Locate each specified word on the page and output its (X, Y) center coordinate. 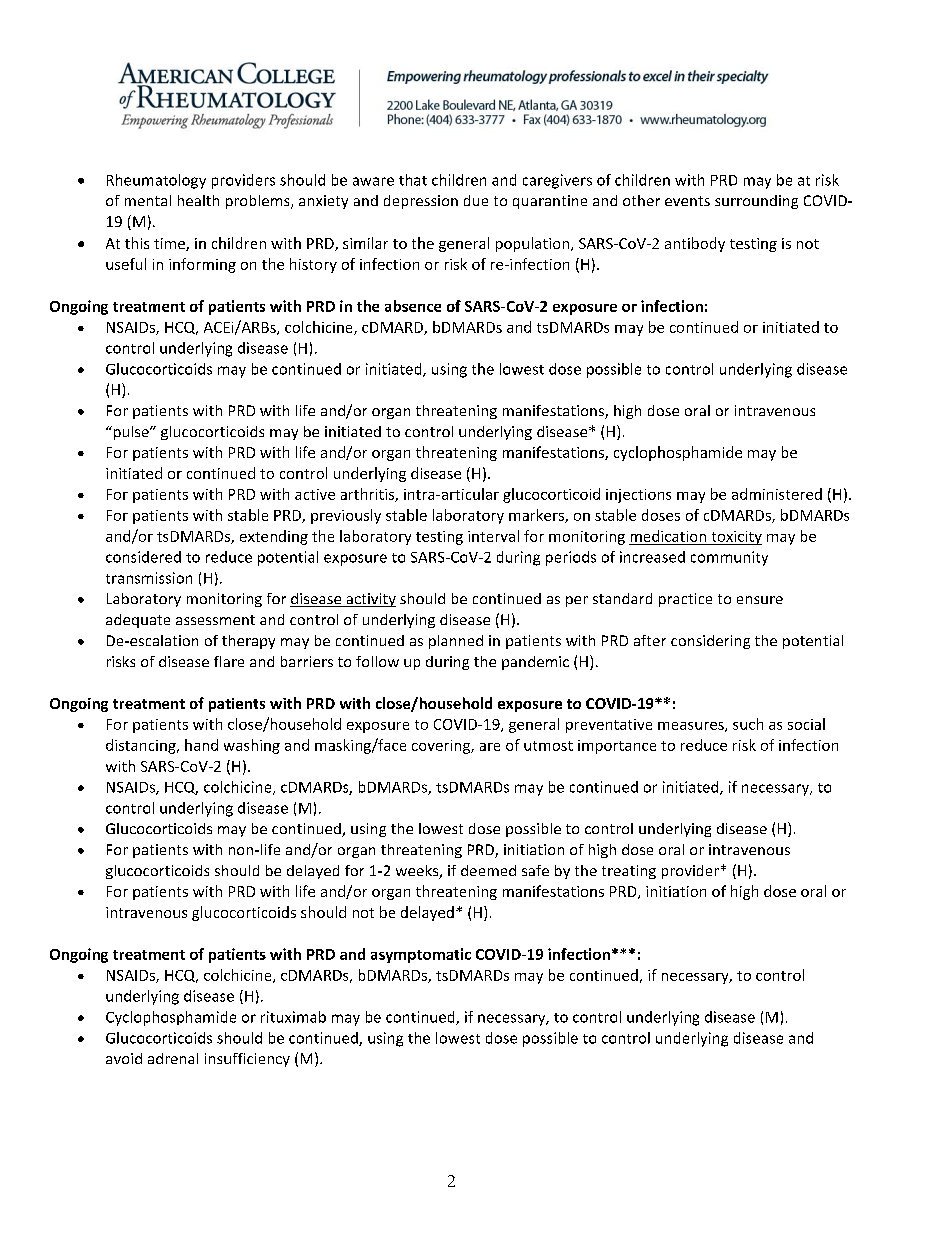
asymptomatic (421, 955)
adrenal (173, 1058)
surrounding (756, 202)
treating (629, 872)
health (198, 200)
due (476, 200)
